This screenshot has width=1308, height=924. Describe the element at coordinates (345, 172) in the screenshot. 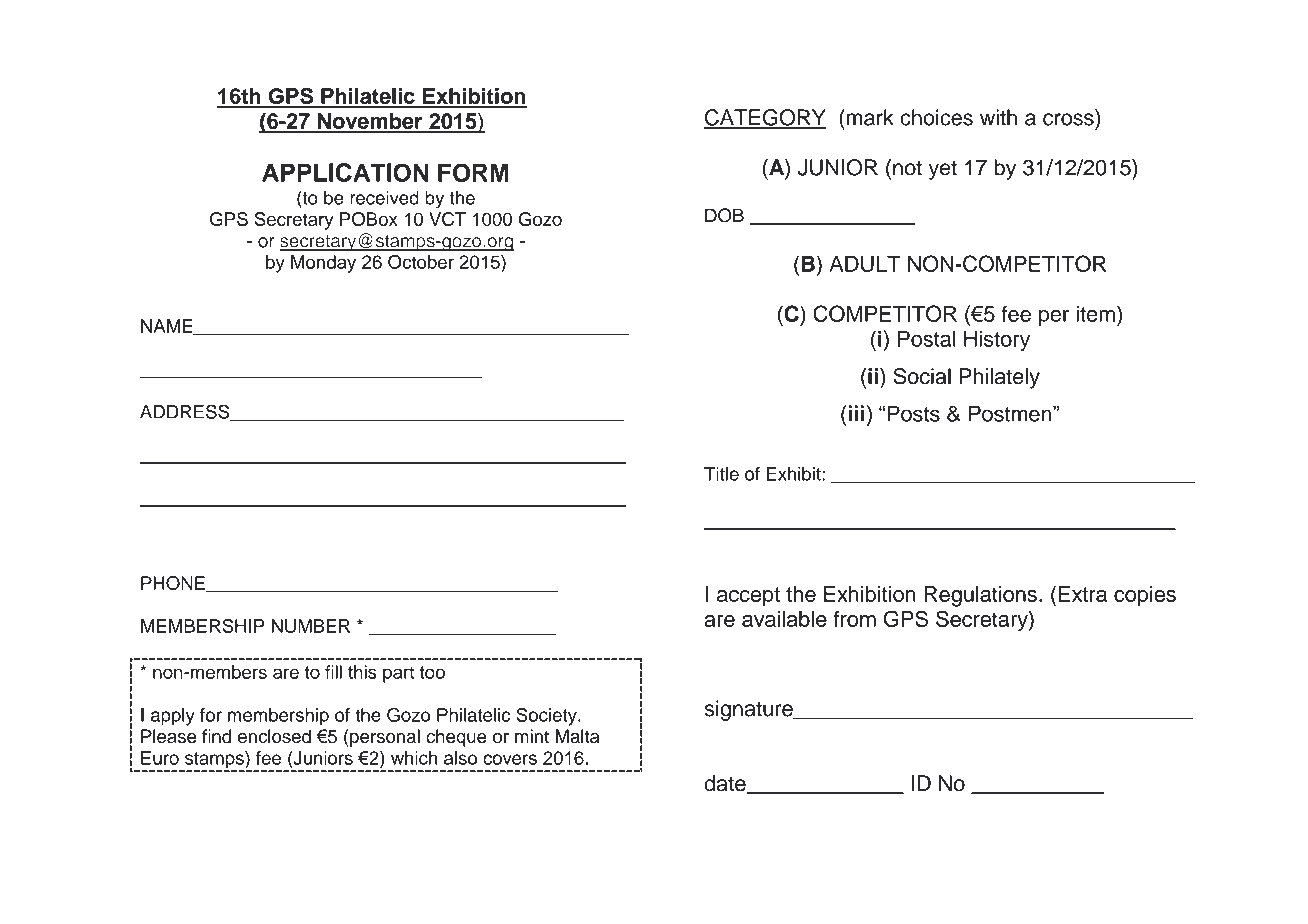

I see `APPLICATION` at that location.
